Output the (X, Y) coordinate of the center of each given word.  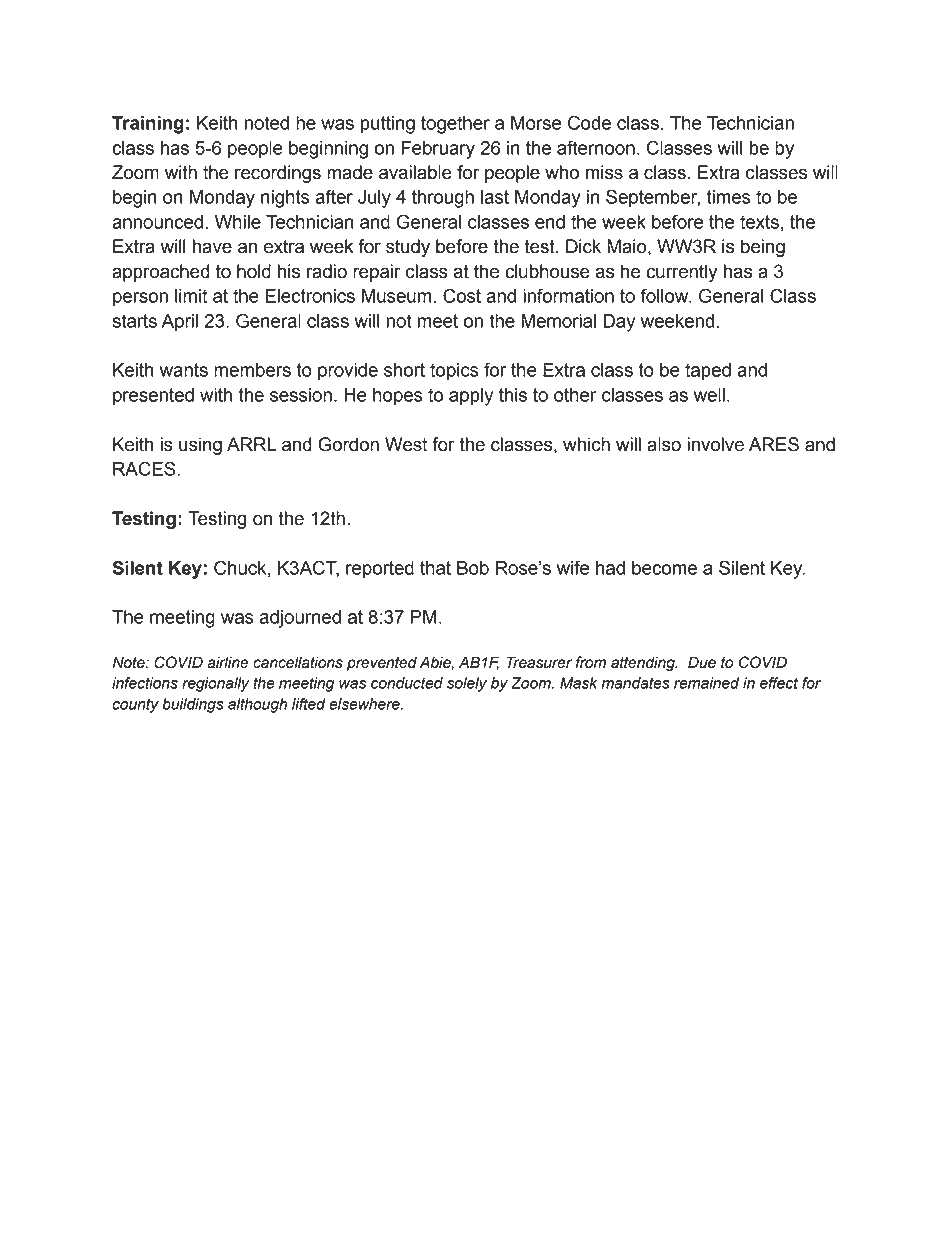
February (438, 150)
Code (589, 122)
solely (467, 684)
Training (148, 125)
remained (706, 683)
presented (153, 397)
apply (471, 397)
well (709, 395)
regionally (215, 684)
